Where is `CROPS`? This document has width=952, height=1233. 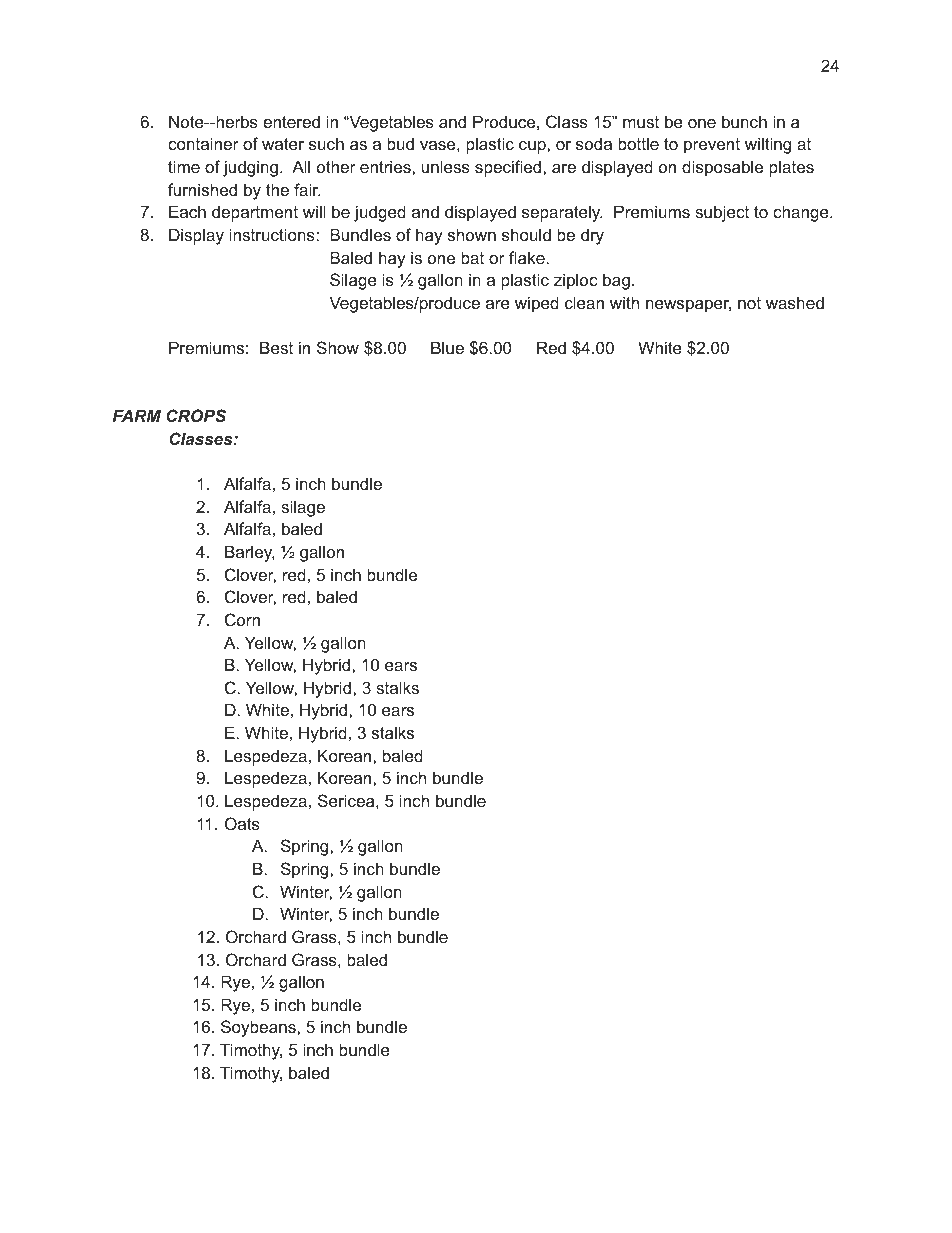 CROPS is located at coordinates (196, 416).
